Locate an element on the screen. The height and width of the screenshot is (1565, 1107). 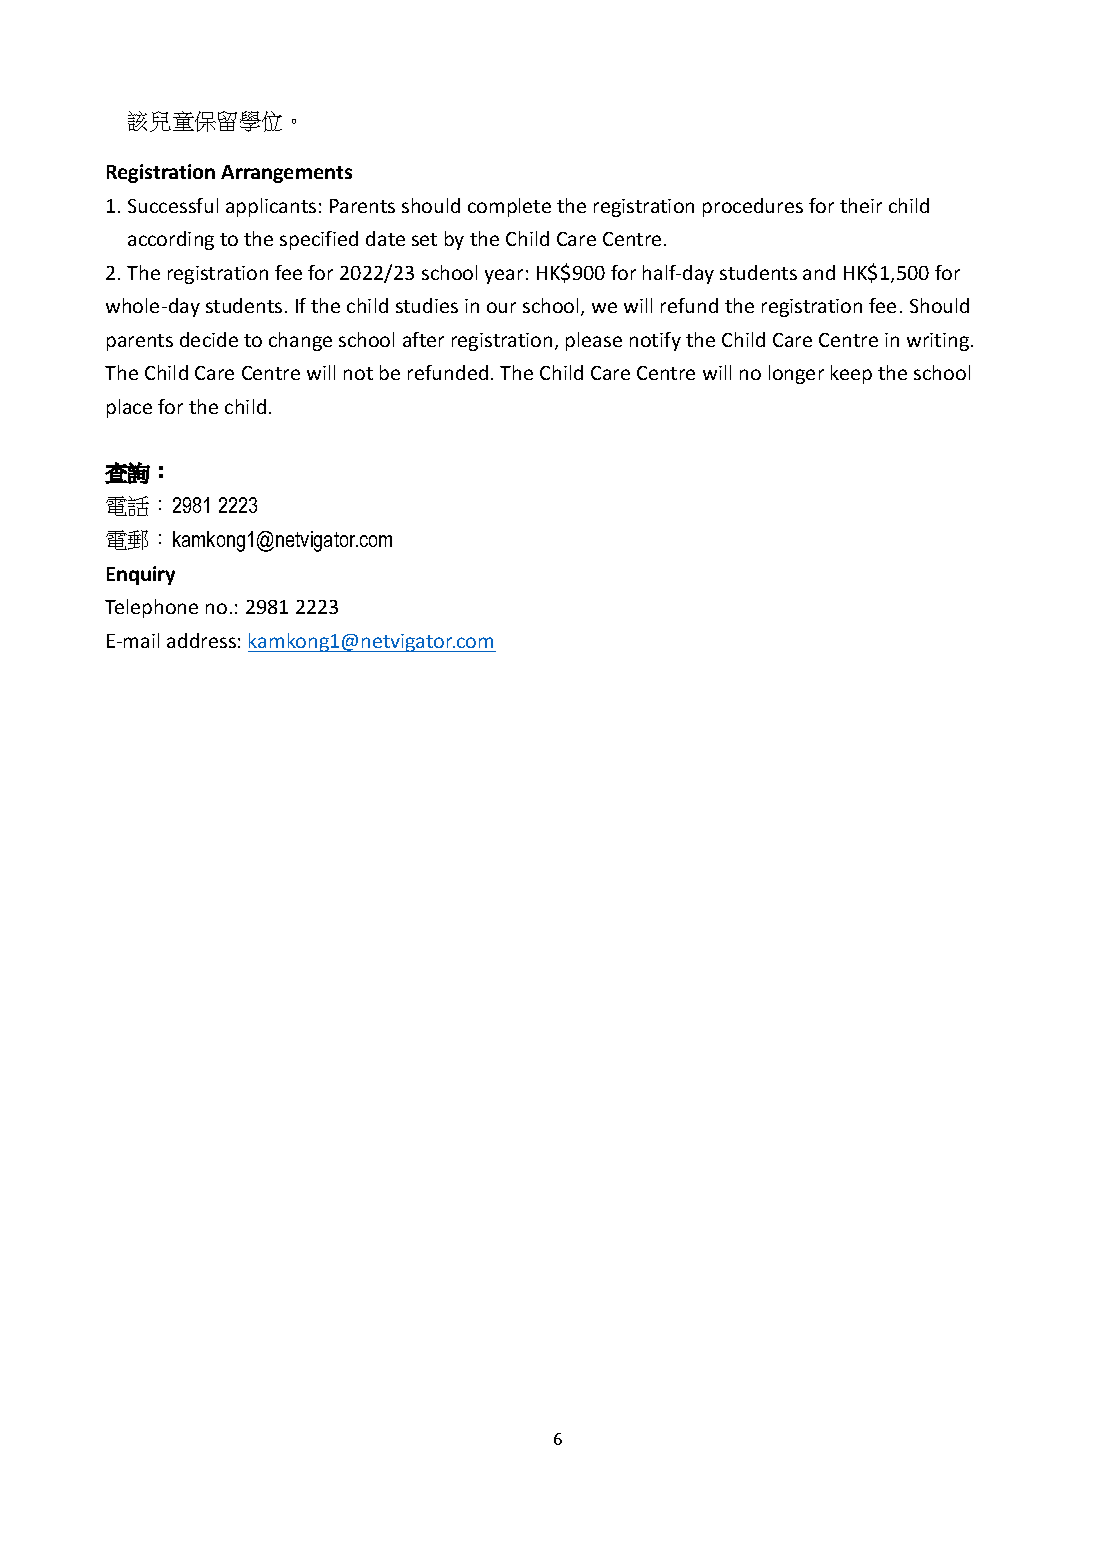
Enquiry is located at coordinates (141, 575).
